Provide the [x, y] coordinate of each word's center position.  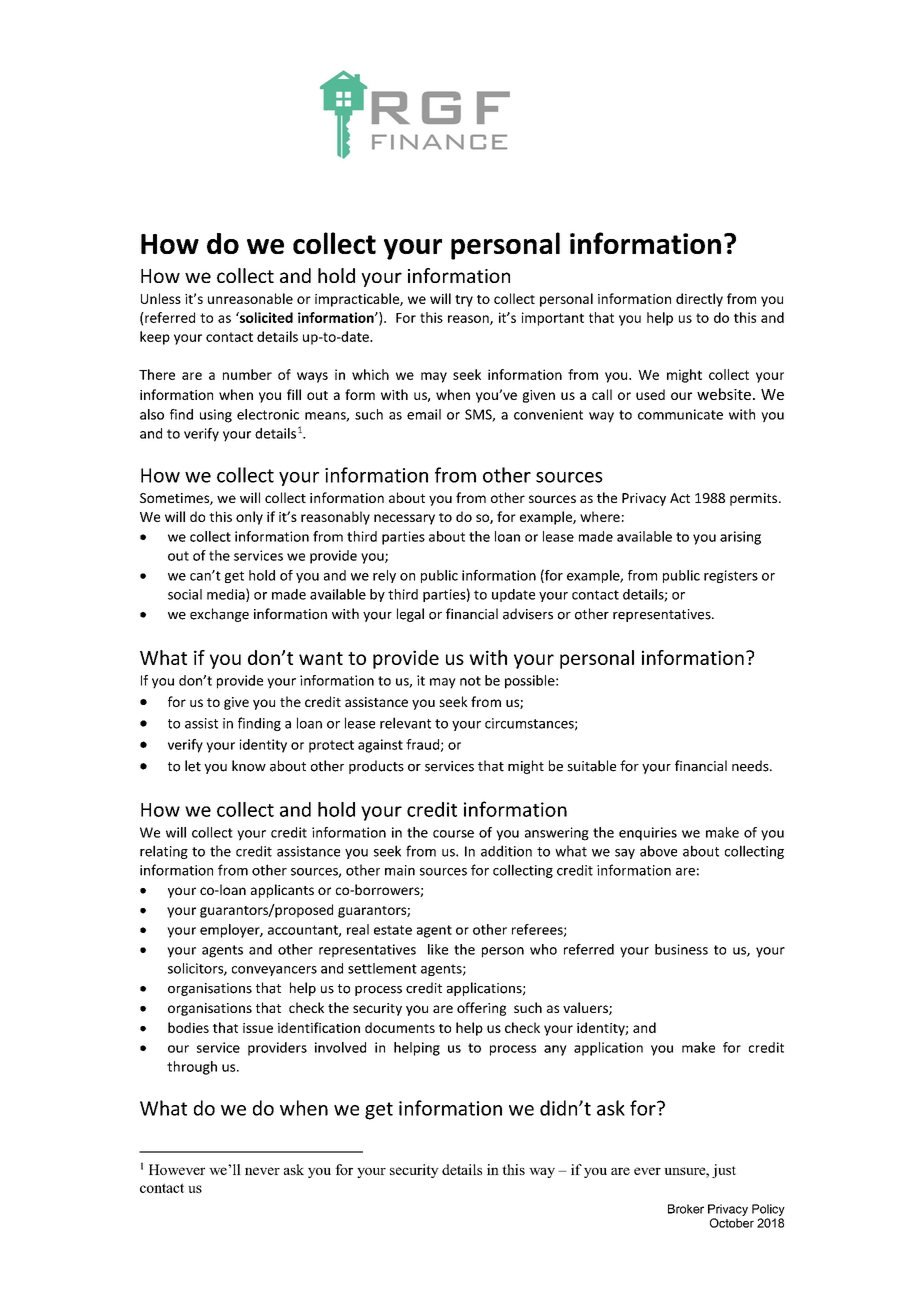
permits [755, 499]
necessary [404, 519]
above [658, 851]
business [681, 949]
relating [164, 852]
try [464, 301]
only [249, 518]
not [470, 681]
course [453, 834]
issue [258, 1028]
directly [699, 300]
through [192, 1068]
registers [731, 576]
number [247, 374]
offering [481, 1009]
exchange [219, 615]
